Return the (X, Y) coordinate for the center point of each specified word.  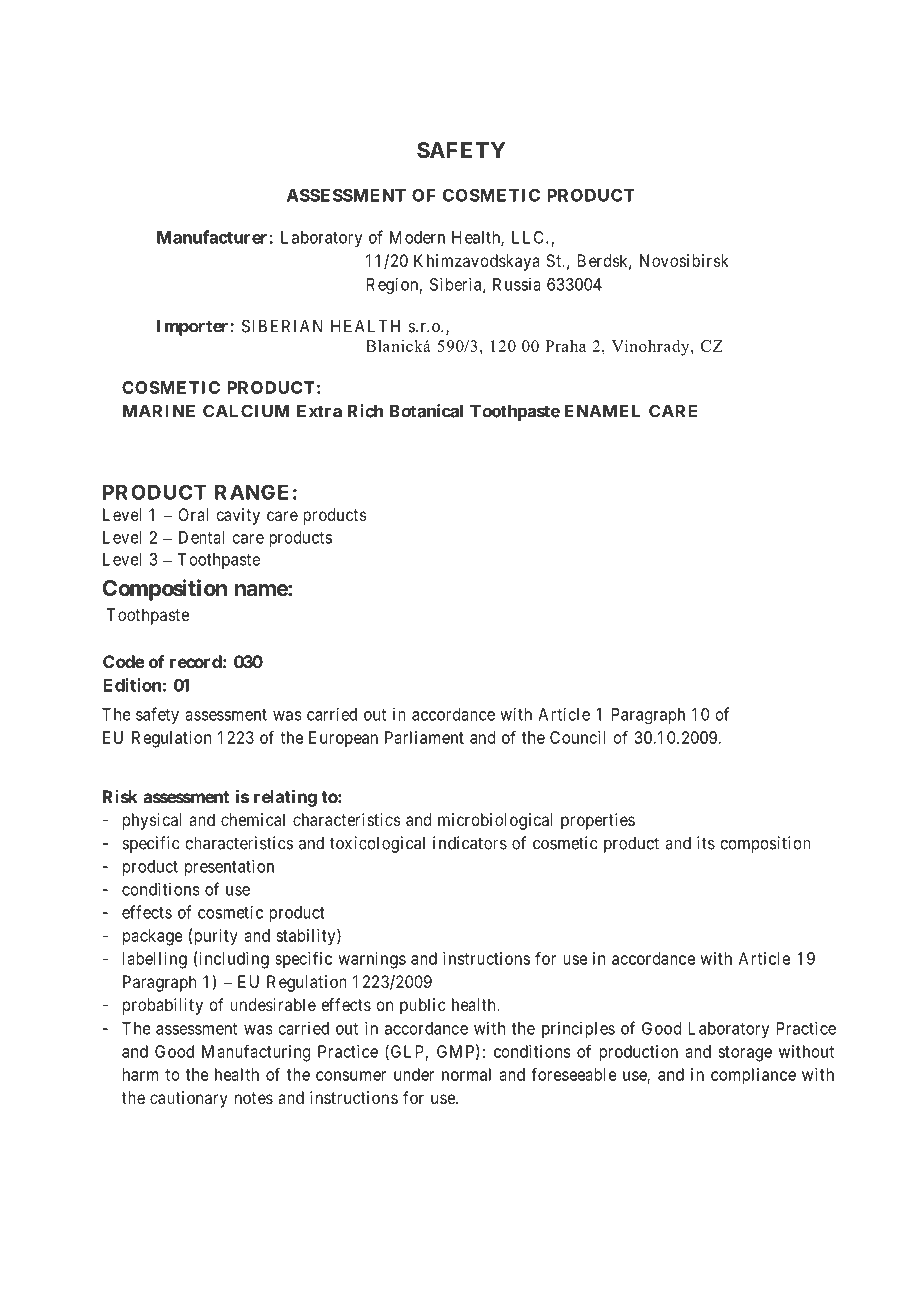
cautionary (189, 1099)
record (196, 661)
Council (578, 737)
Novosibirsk (684, 260)
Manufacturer (213, 237)
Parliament (424, 737)
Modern (417, 237)
